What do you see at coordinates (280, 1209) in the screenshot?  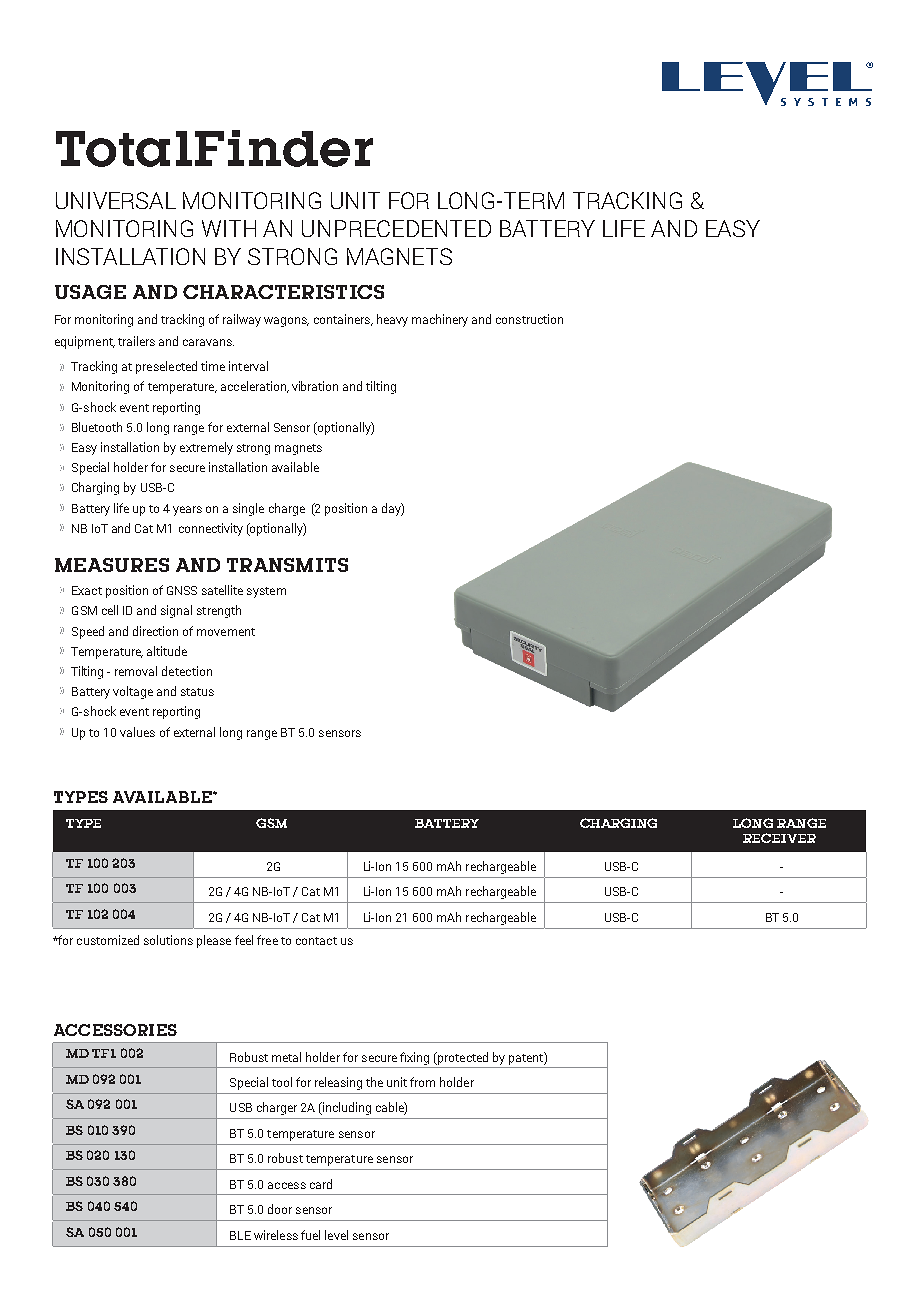 I see `door` at bounding box center [280, 1209].
